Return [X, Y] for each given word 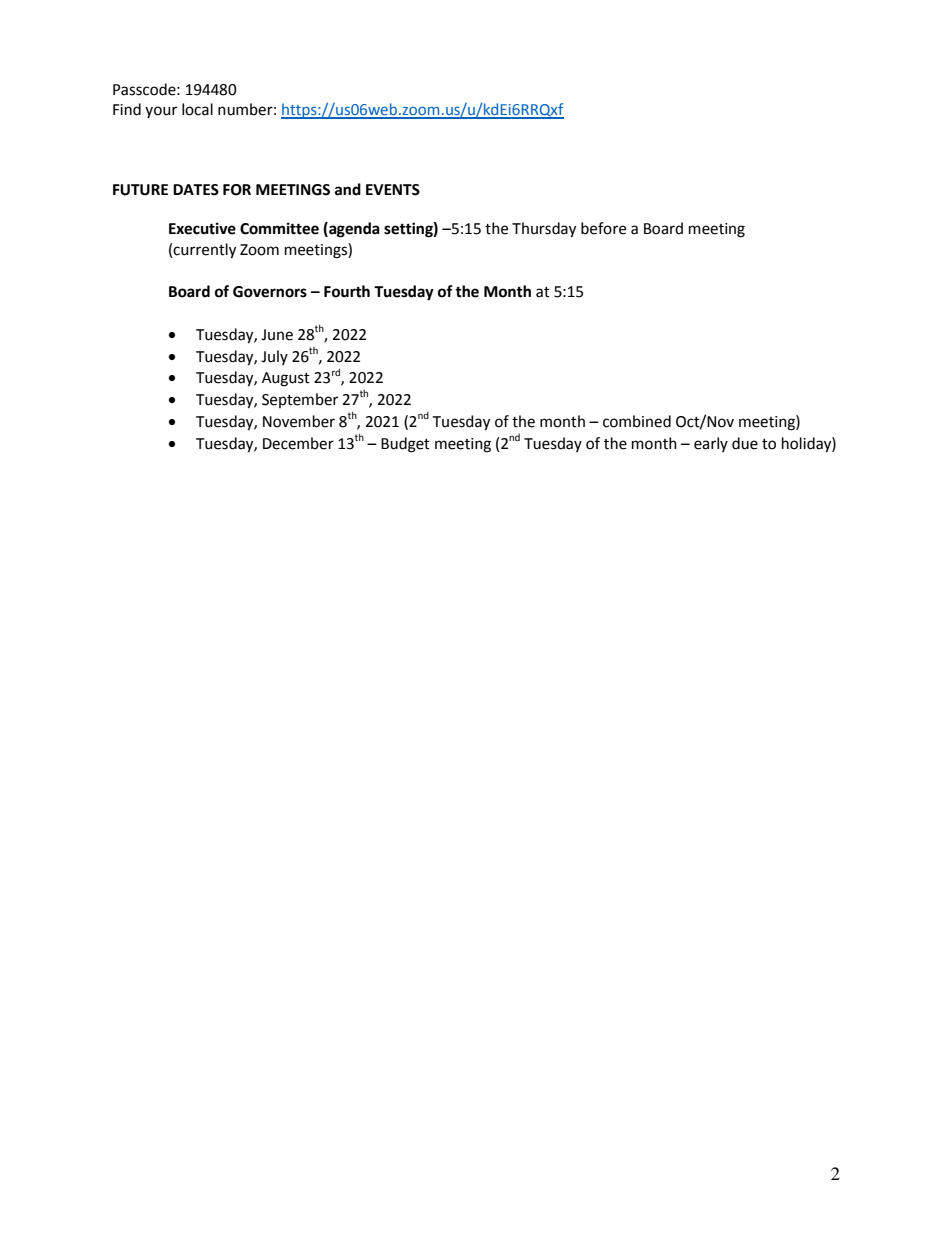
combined [637, 421]
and [348, 189]
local [197, 109]
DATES [196, 190]
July [274, 357]
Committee [279, 228]
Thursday [544, 230]
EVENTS [393, 190]
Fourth [347, 291]
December [298, 443]
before [603, 228]
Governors [270, 292]
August [286, 379]
